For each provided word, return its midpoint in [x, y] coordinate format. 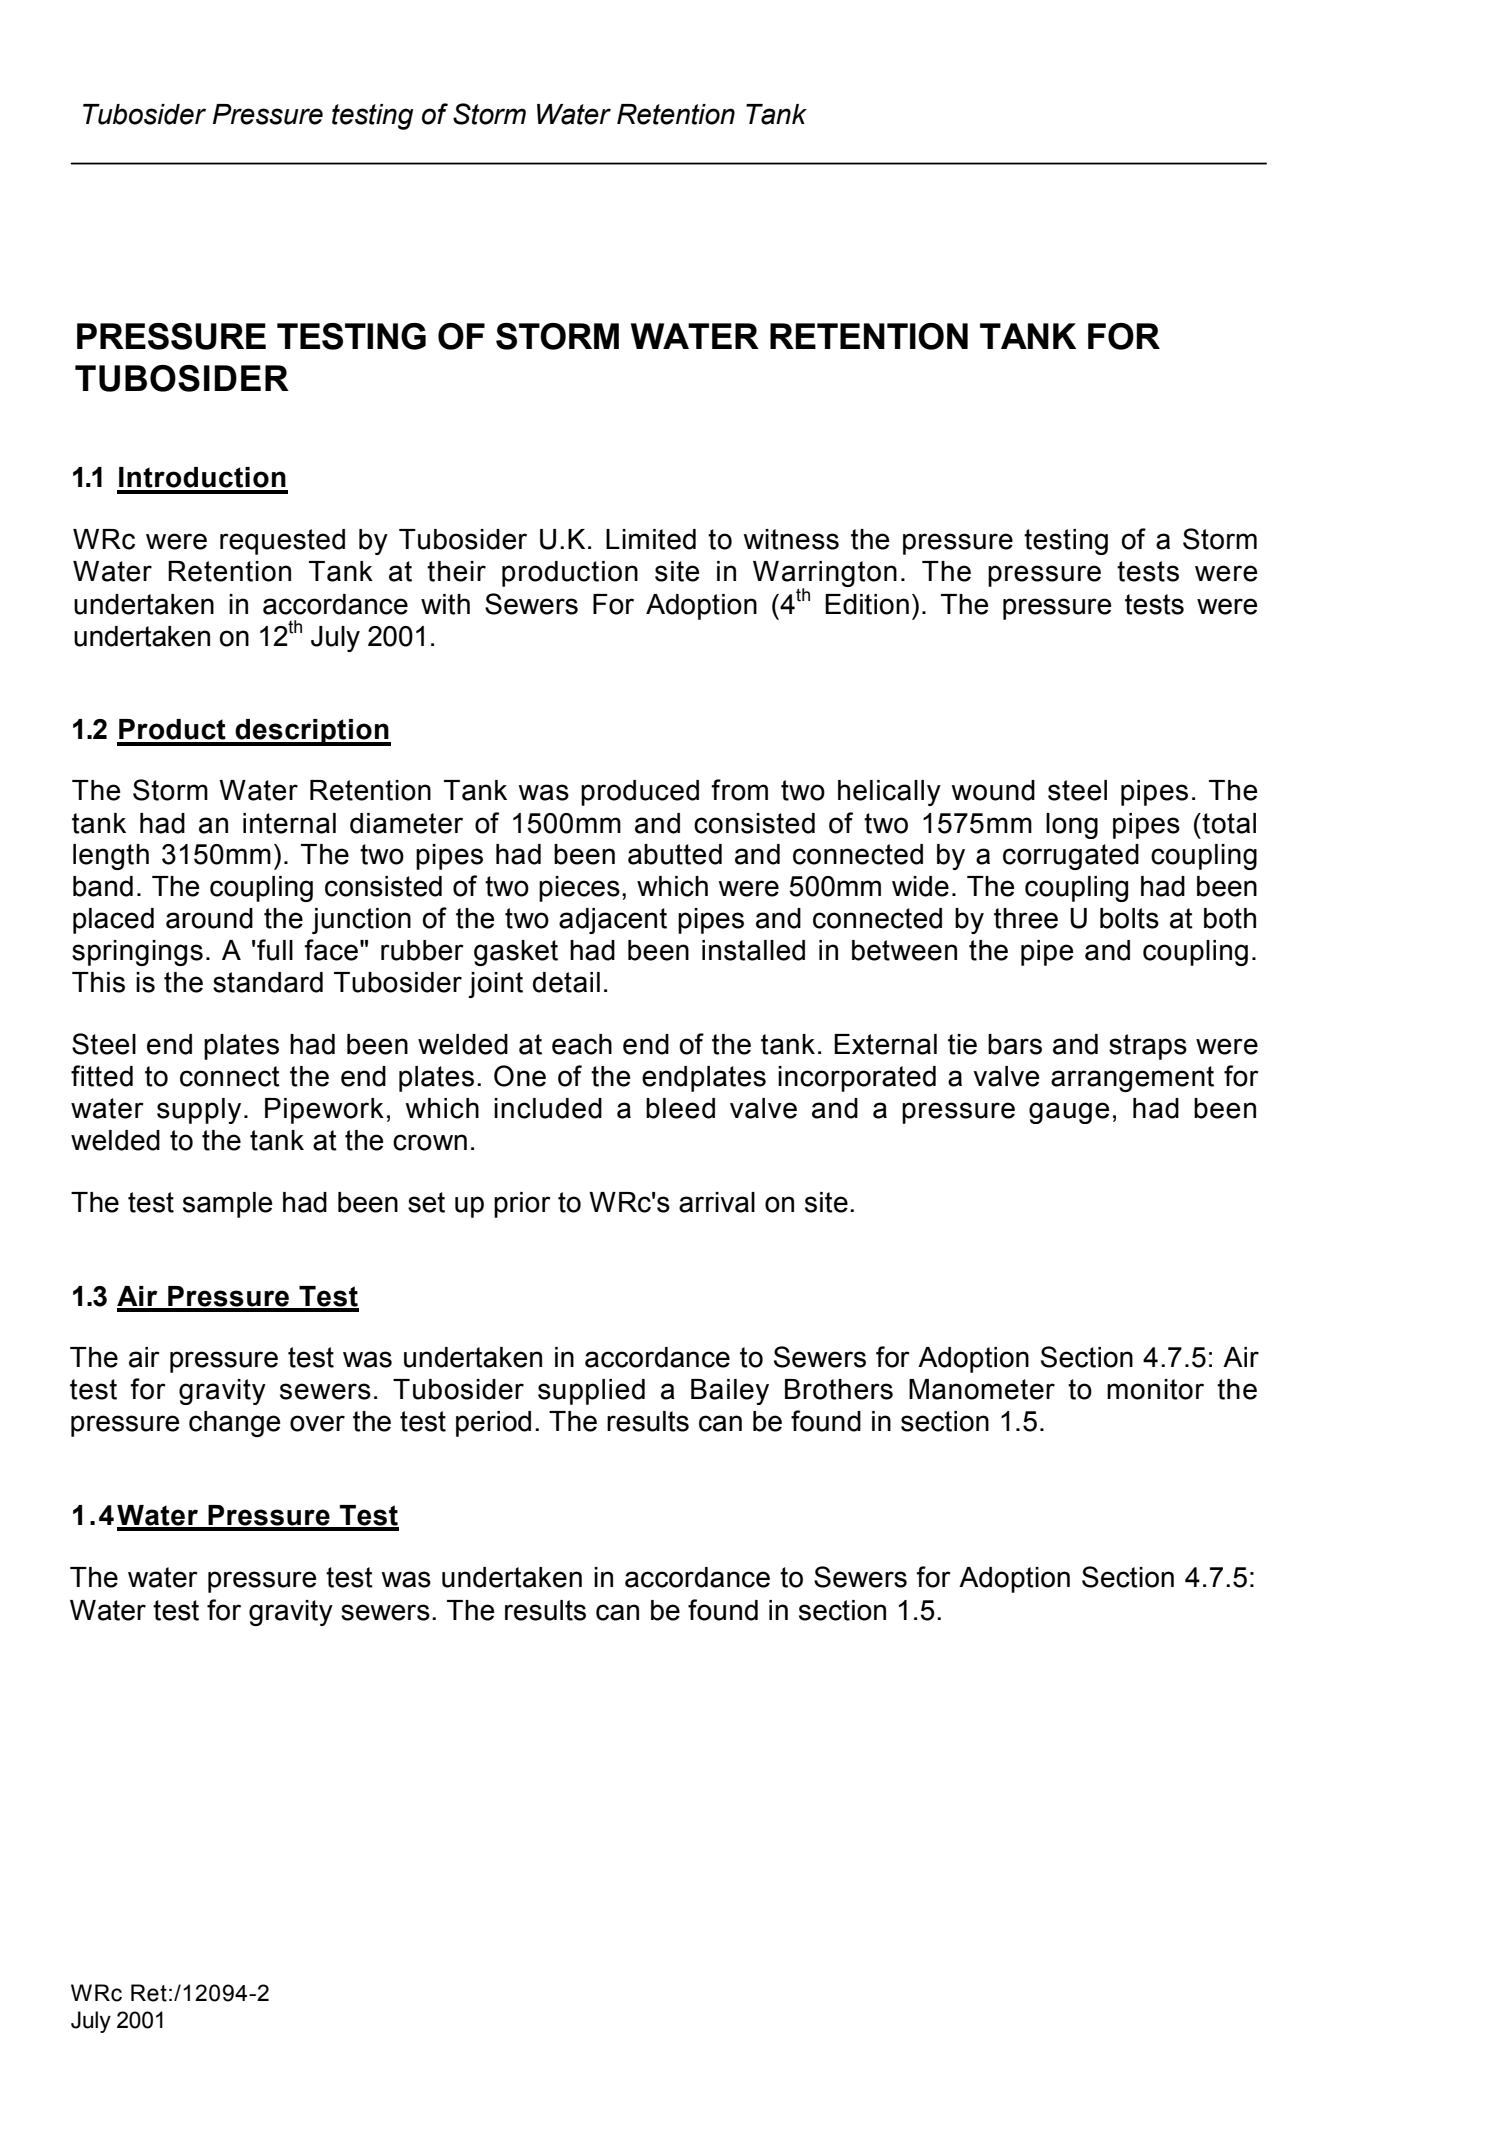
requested [282, 542]
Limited [651, 539]
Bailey [730, 1392]
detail [566, 982]
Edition [867, 604]
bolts [1129, 918]
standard [268, 982]
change [234, 1424]
